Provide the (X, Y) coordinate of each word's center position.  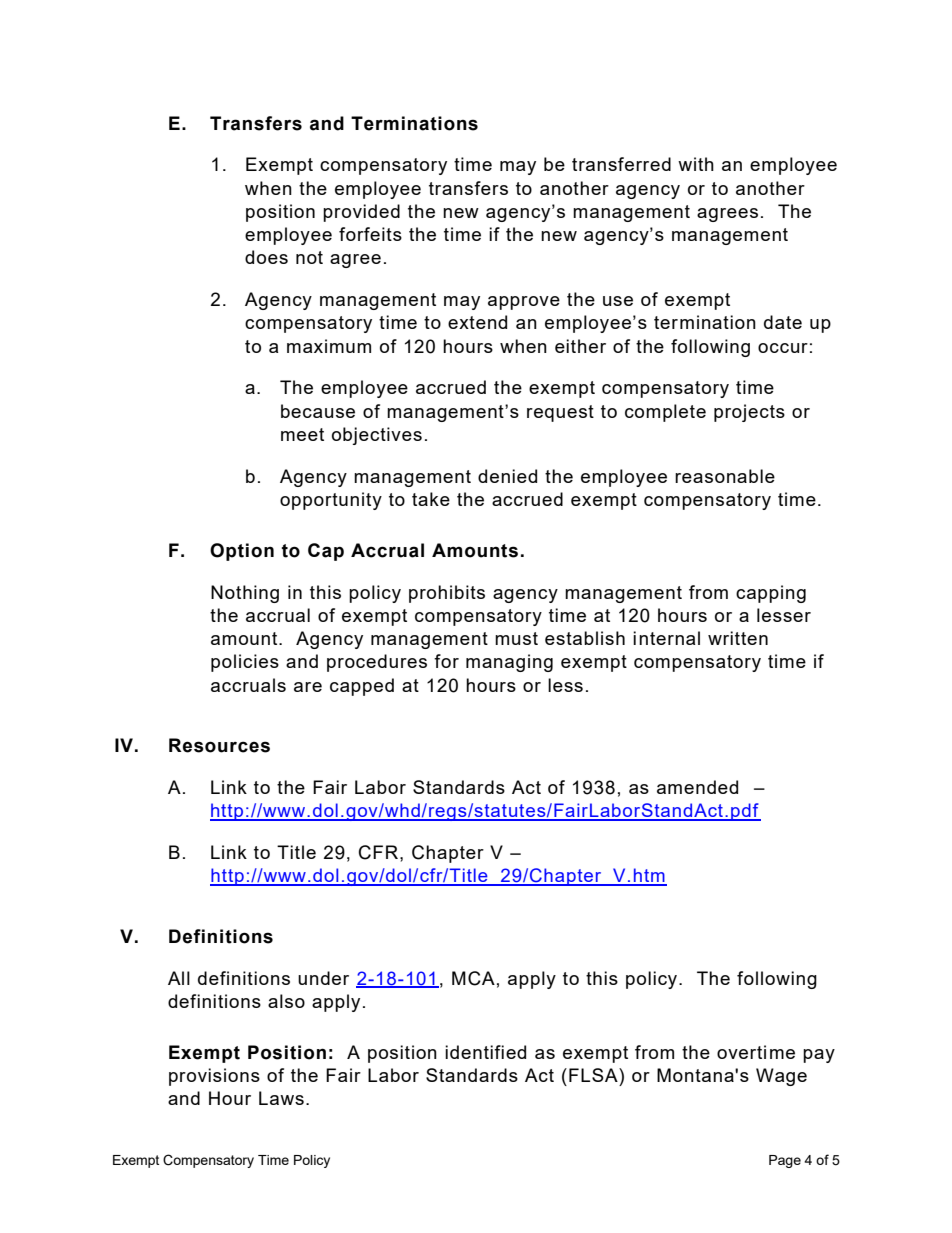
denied (507, 476)
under (323, 978)
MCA (473, 978)
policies (245, 663)
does (266, 257)
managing (509, 663)
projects (749, 413)
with (696, 164)
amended (697, 787)
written (738, 638)
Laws (281, 1098)
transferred (621, 164)
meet (302, 434)
